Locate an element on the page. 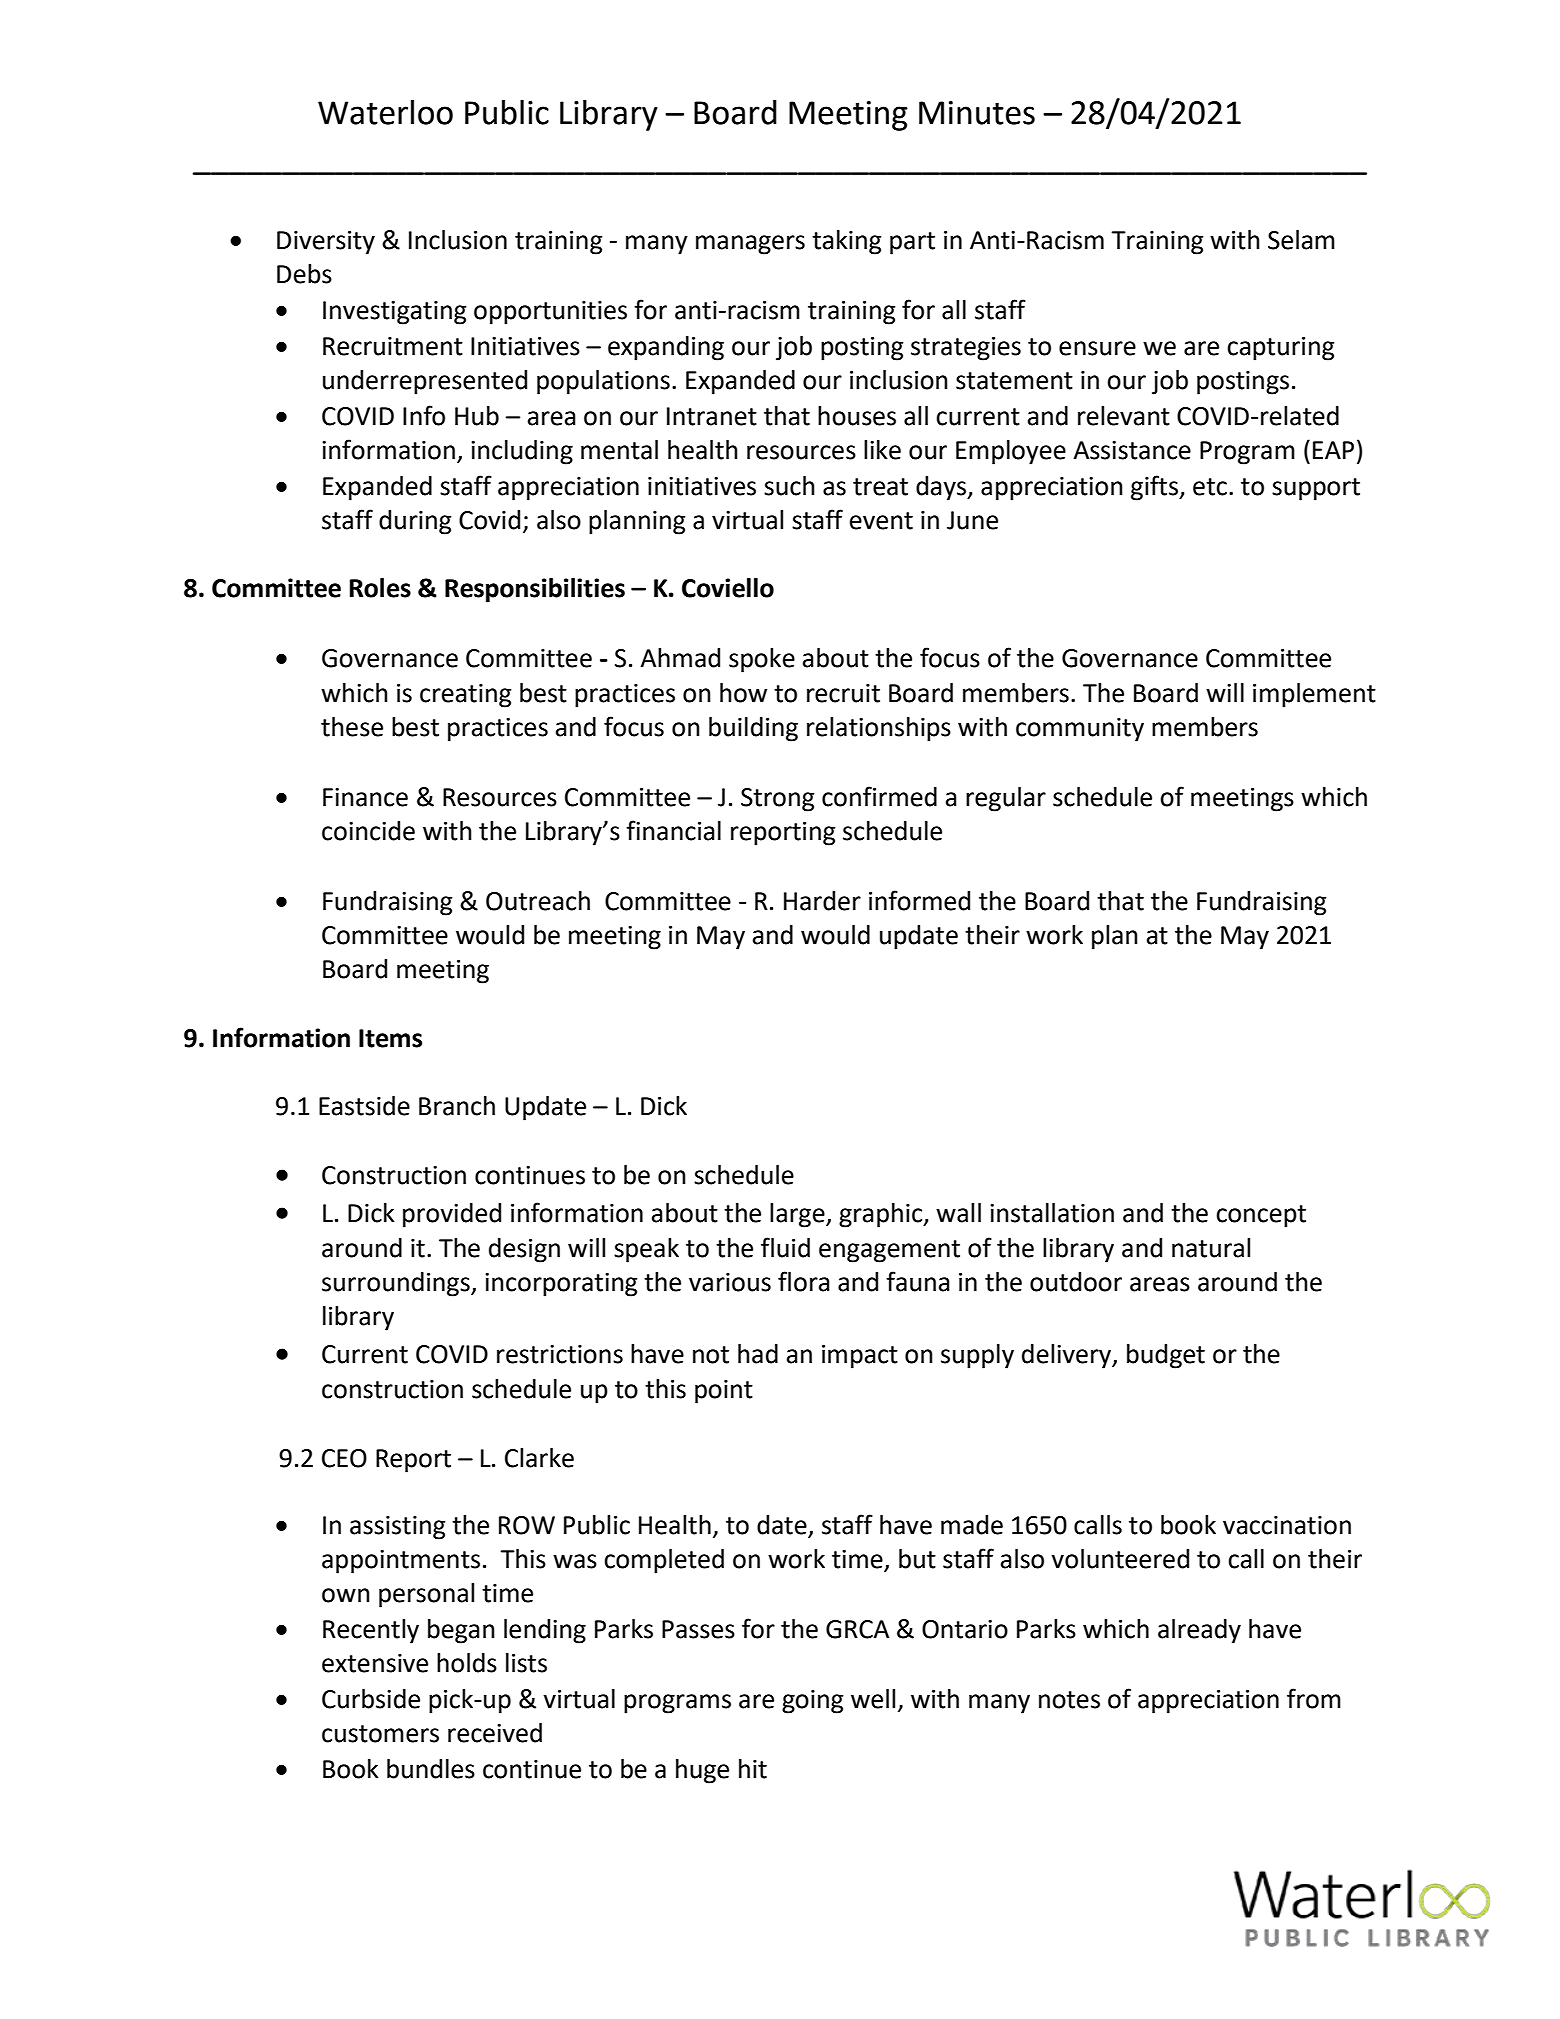 The height and width of the page is (2019, 1560). Minutes is located at coordinates (977, 113).
